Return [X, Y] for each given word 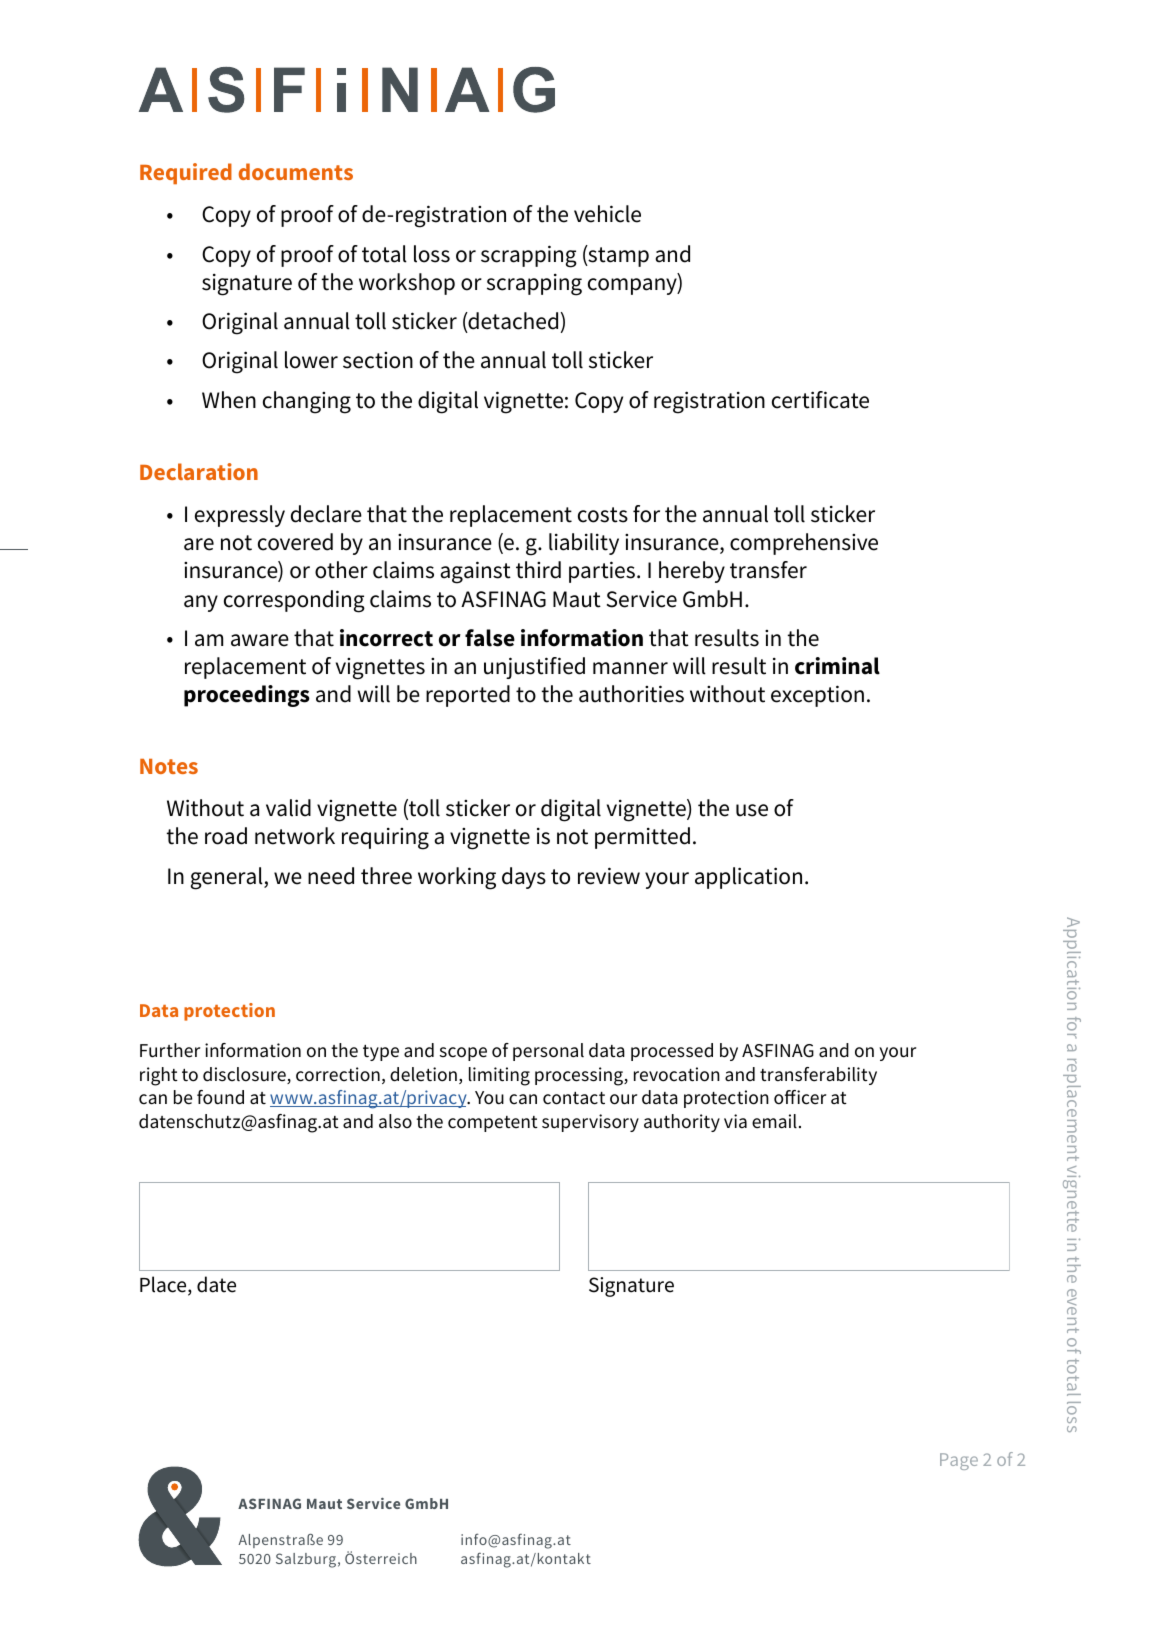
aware [260, 640]
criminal [837, 666]
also [395, 1121]
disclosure [245, 1075]
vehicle [607, 214]
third [538, 570]
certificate [820, 400]
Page [959, 1461]
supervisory [590, 1123]
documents [296, 171]
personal [548, 1052]
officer [800, 1097]
